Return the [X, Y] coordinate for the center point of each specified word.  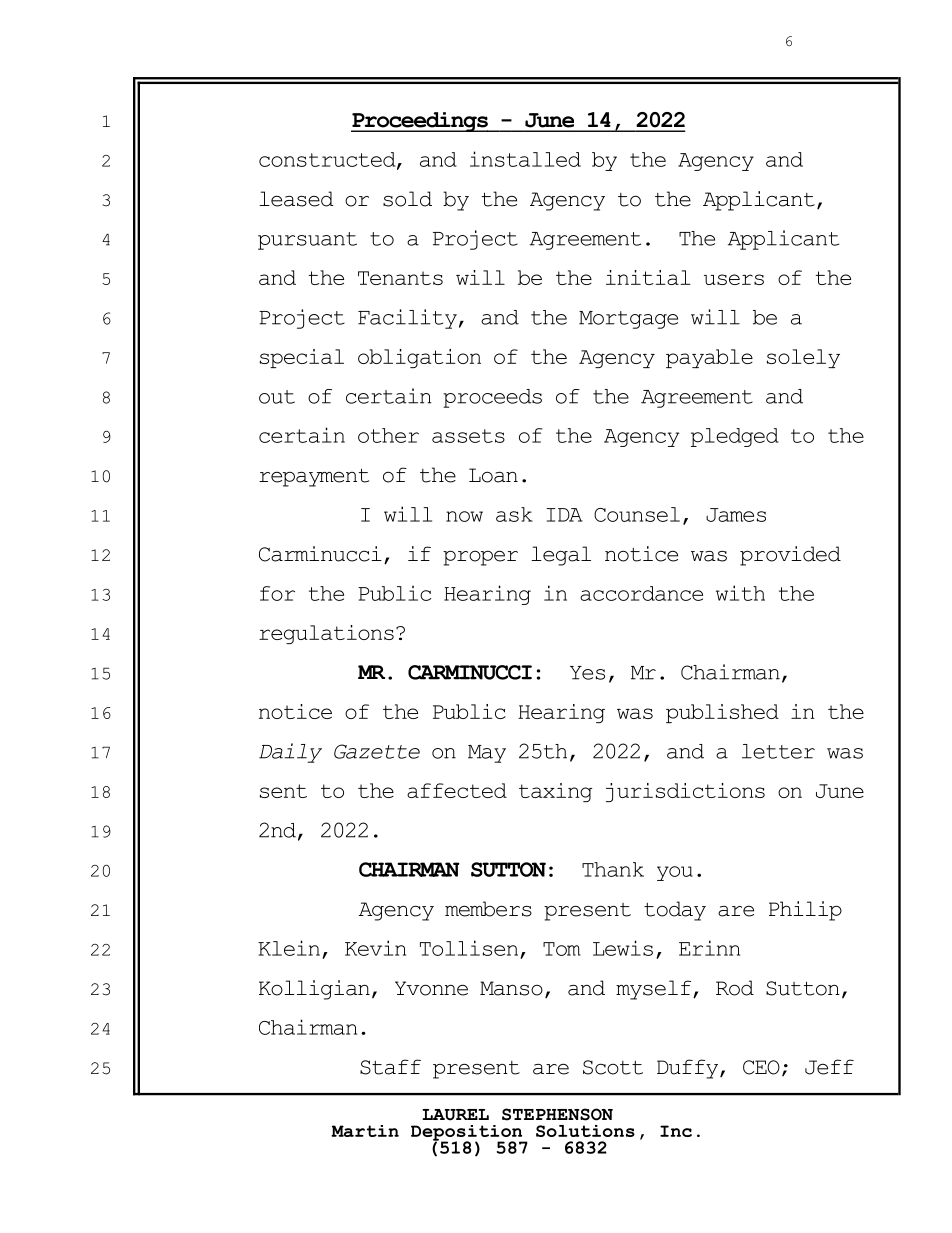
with [740, 593]
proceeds [492, 398]
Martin [365, 1131]
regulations [326, 634]
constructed [328, 160]
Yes [587, 673]
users [734, 279]
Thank [613, 869]
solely [803, 358]
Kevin [375, 948]
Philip [805, 911]
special [302, 358]
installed [525, 159]
